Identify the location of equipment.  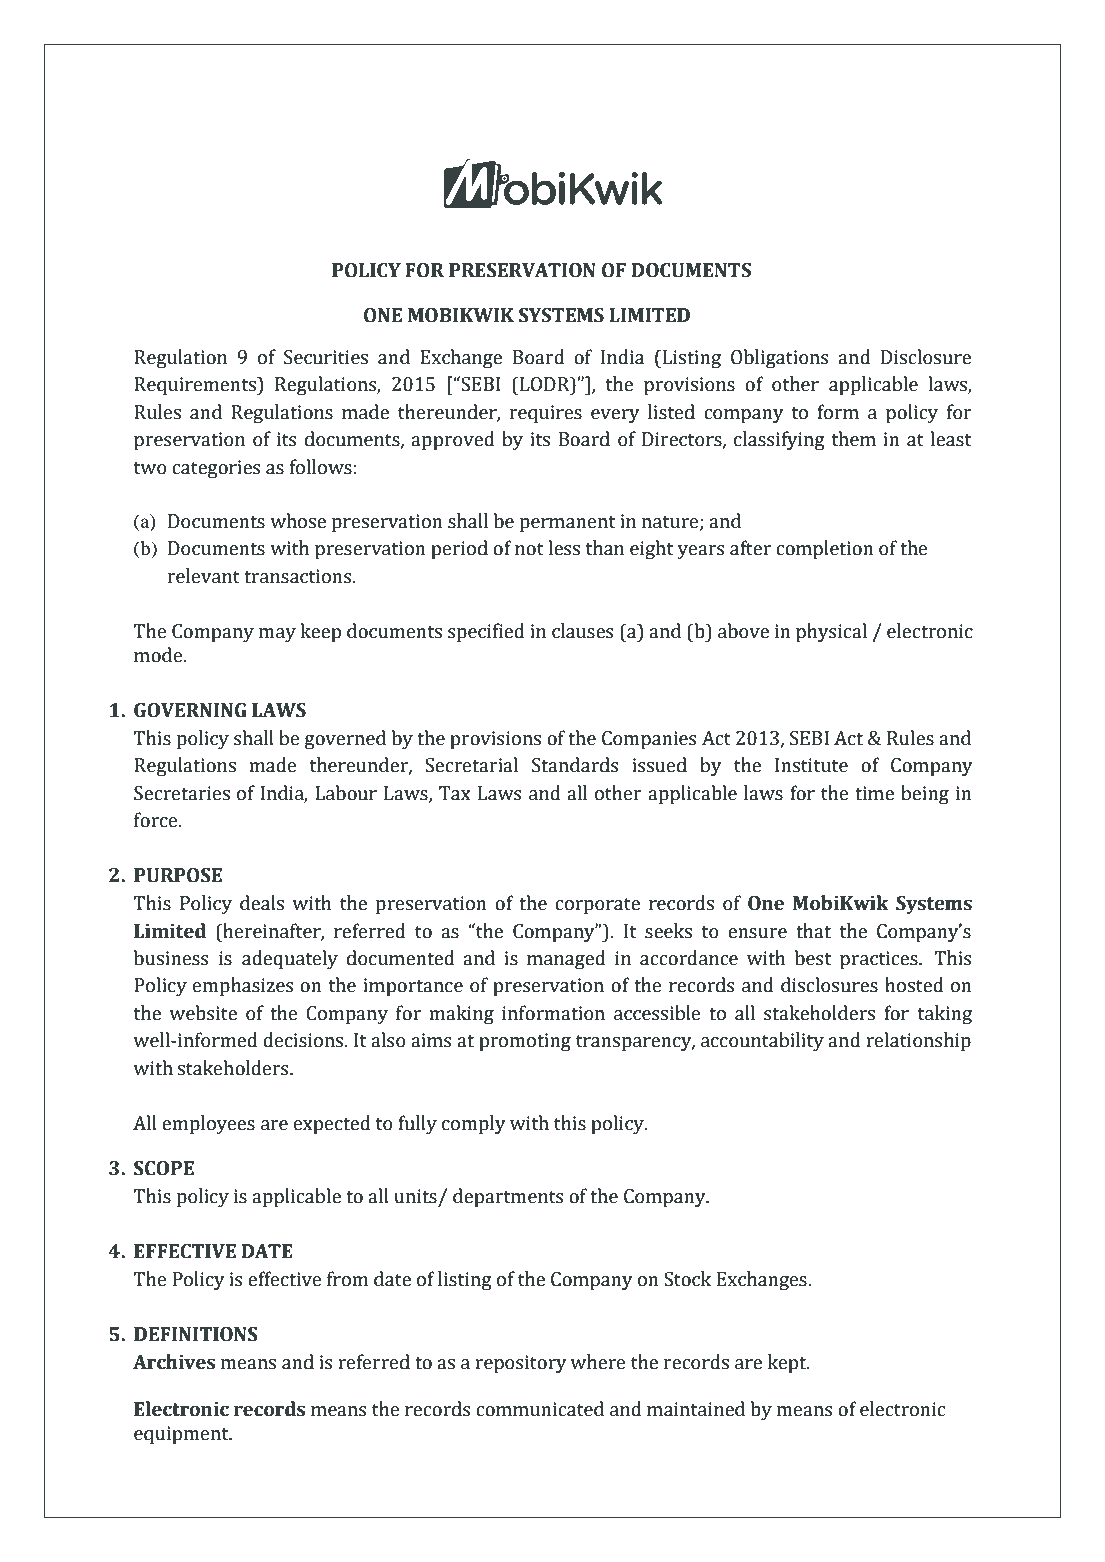
(182, 1435).
